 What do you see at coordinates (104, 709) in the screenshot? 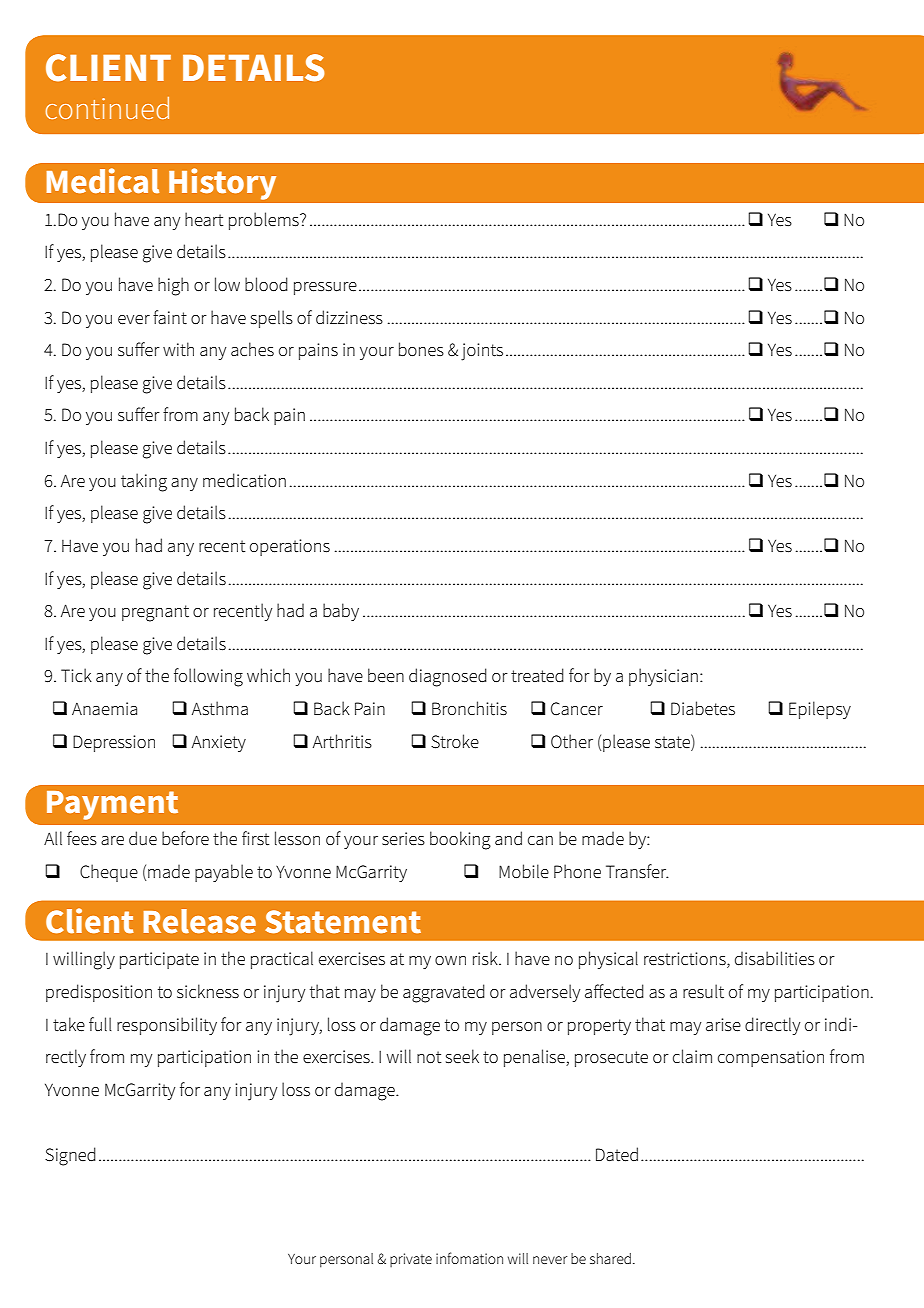
I see `Anaemia` at bounding box center [104, 709].
